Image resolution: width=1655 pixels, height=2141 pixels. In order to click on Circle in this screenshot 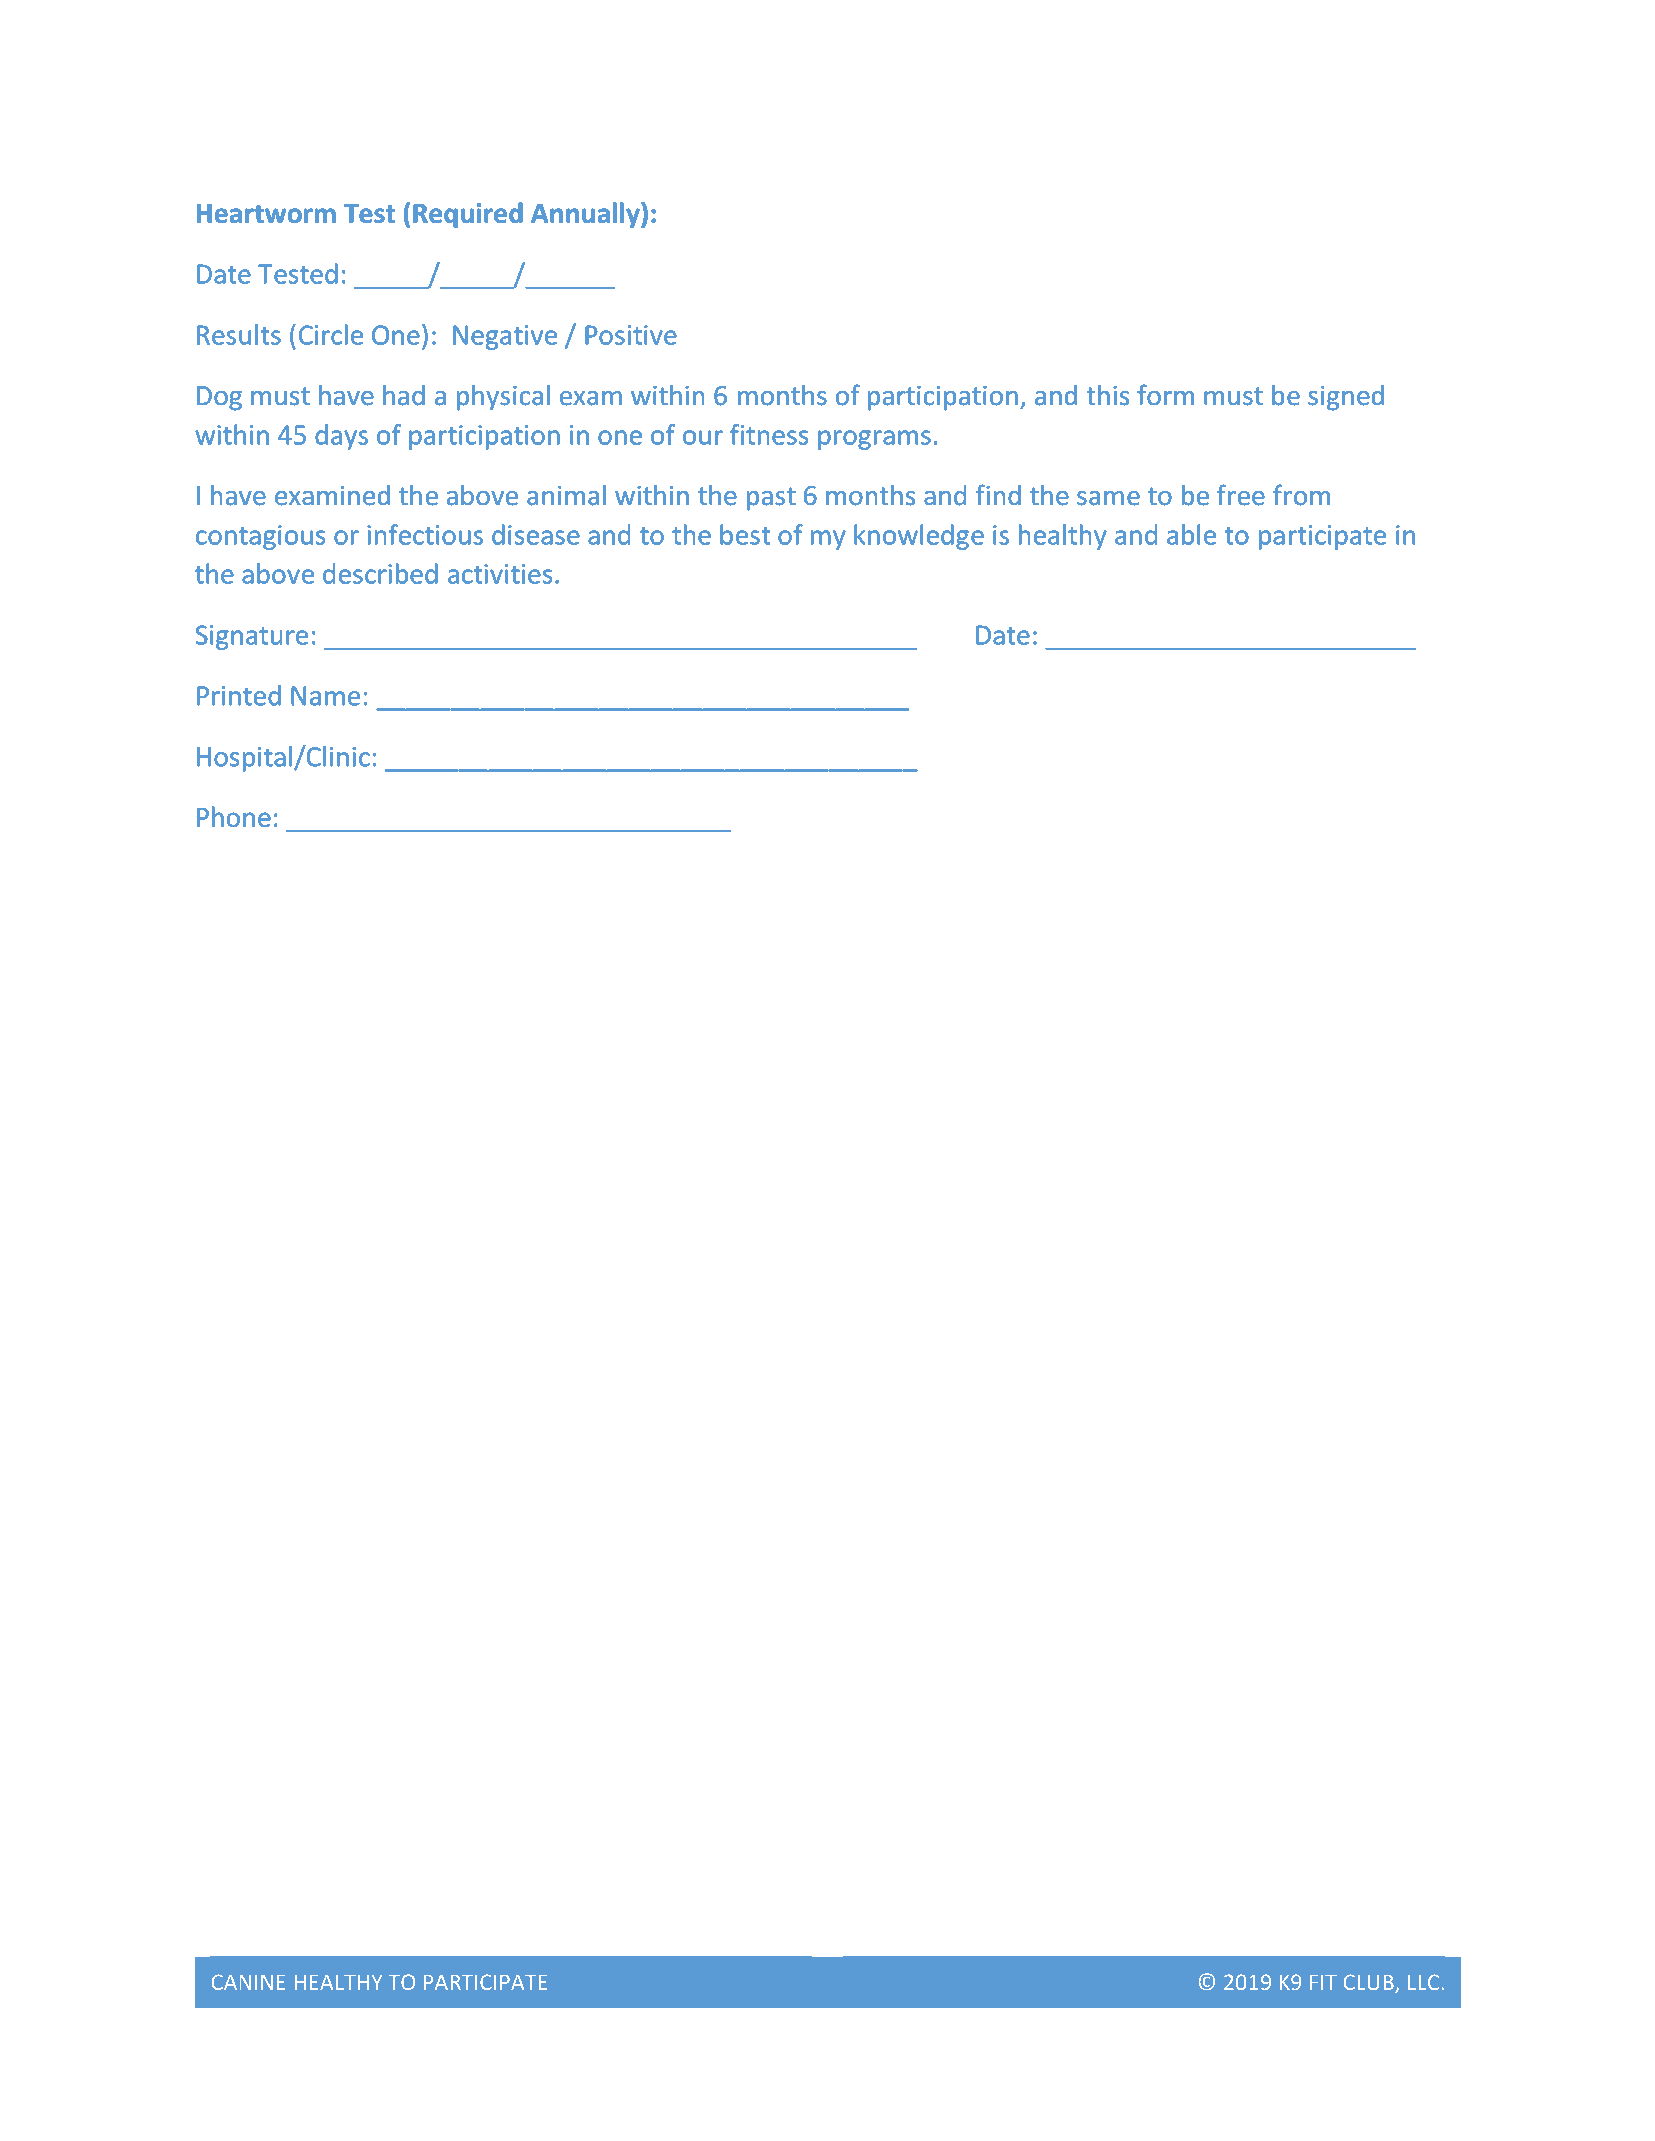, I will do `click(331, 334)`.
